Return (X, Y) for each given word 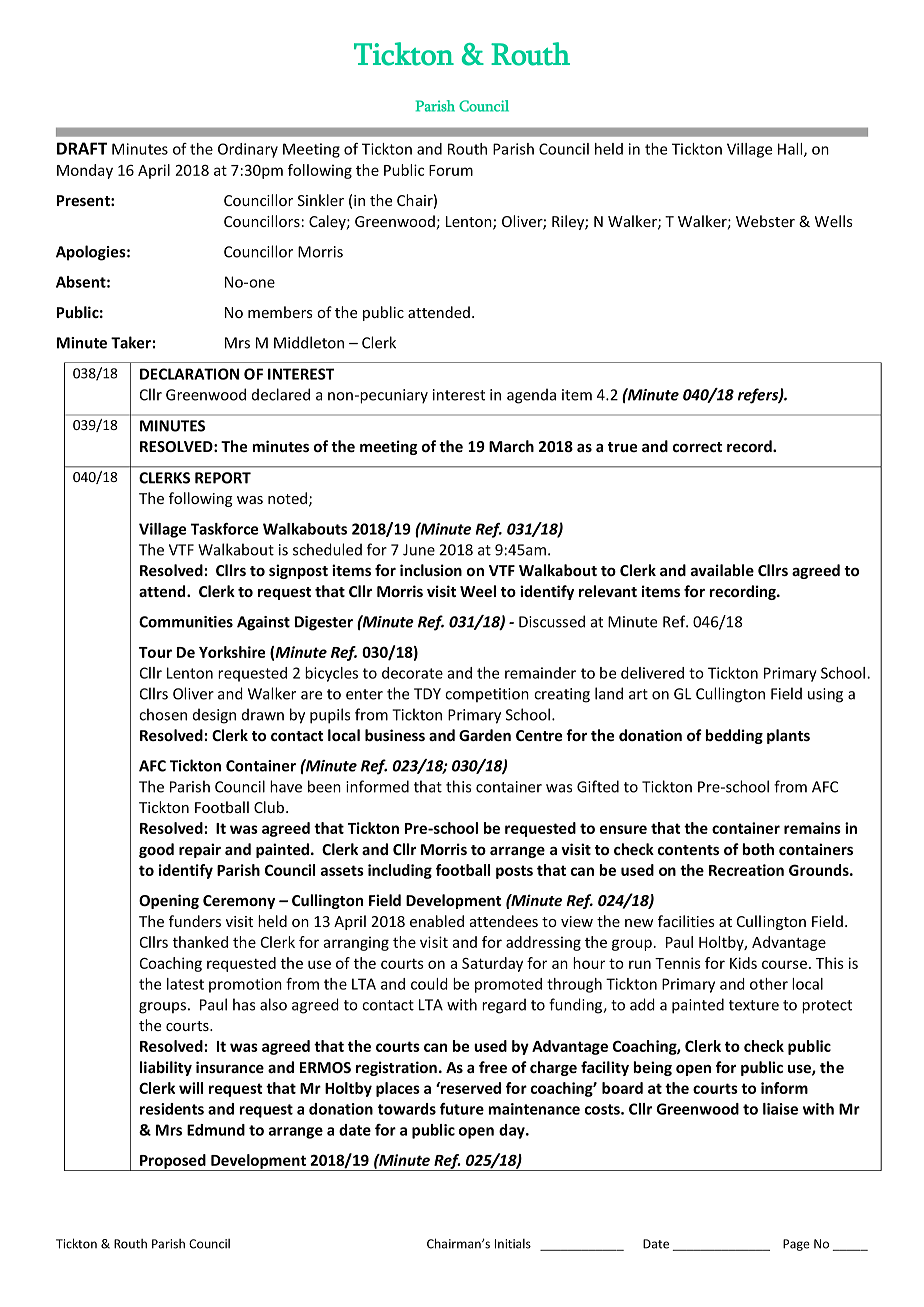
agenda (531, 396)
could (429, 984)
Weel (478, 591)
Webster (765, 221)
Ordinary (248, 150)
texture (754, 1005)
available (722, 570)
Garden (485, 735)
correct (697, 447)
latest (185, 984)
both (758, 849)
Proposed (173, 1162)
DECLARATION (189, 374)
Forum (451, 170)
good (156, 850)
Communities (186, 622)
